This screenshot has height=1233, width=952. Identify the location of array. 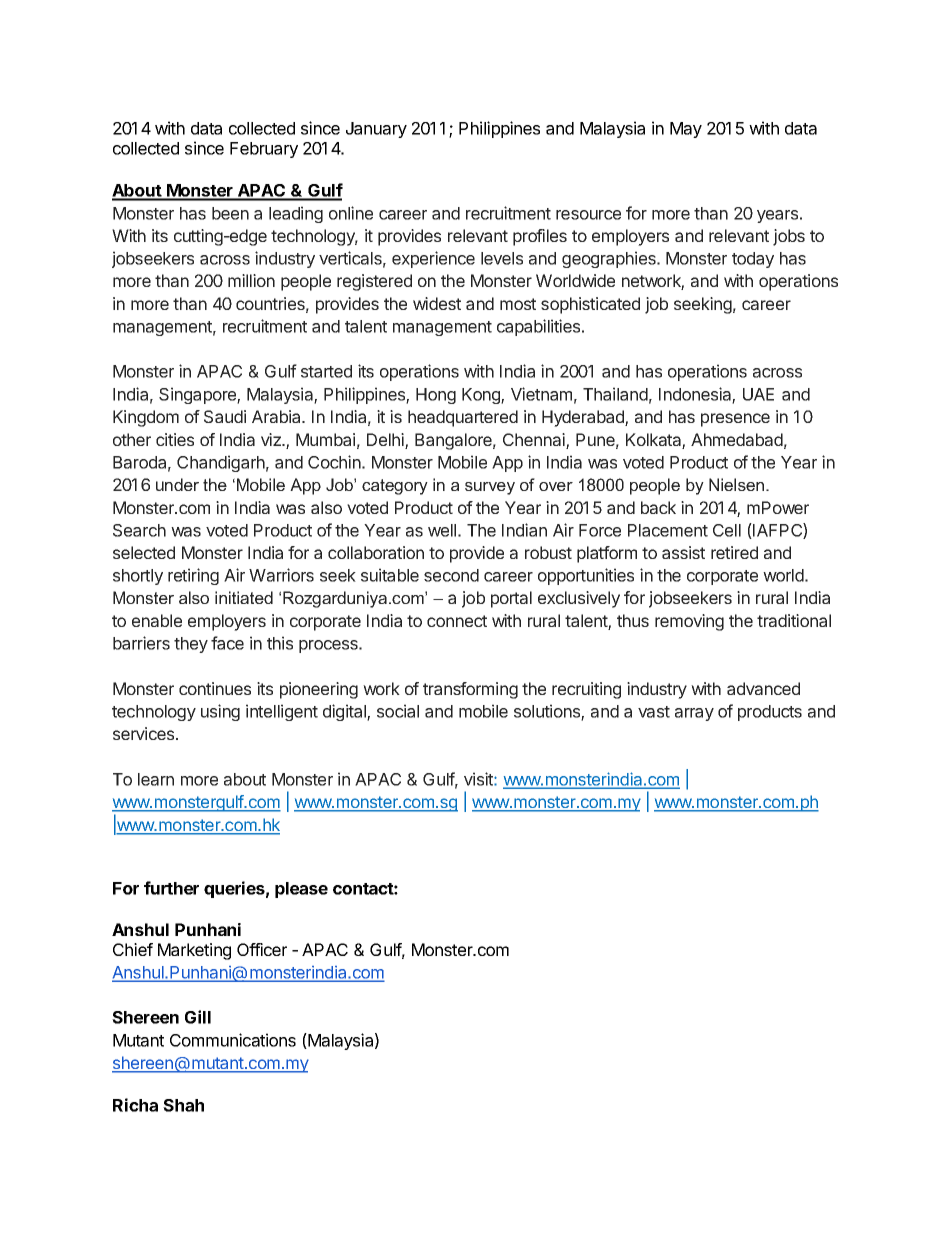
(694, 714).
